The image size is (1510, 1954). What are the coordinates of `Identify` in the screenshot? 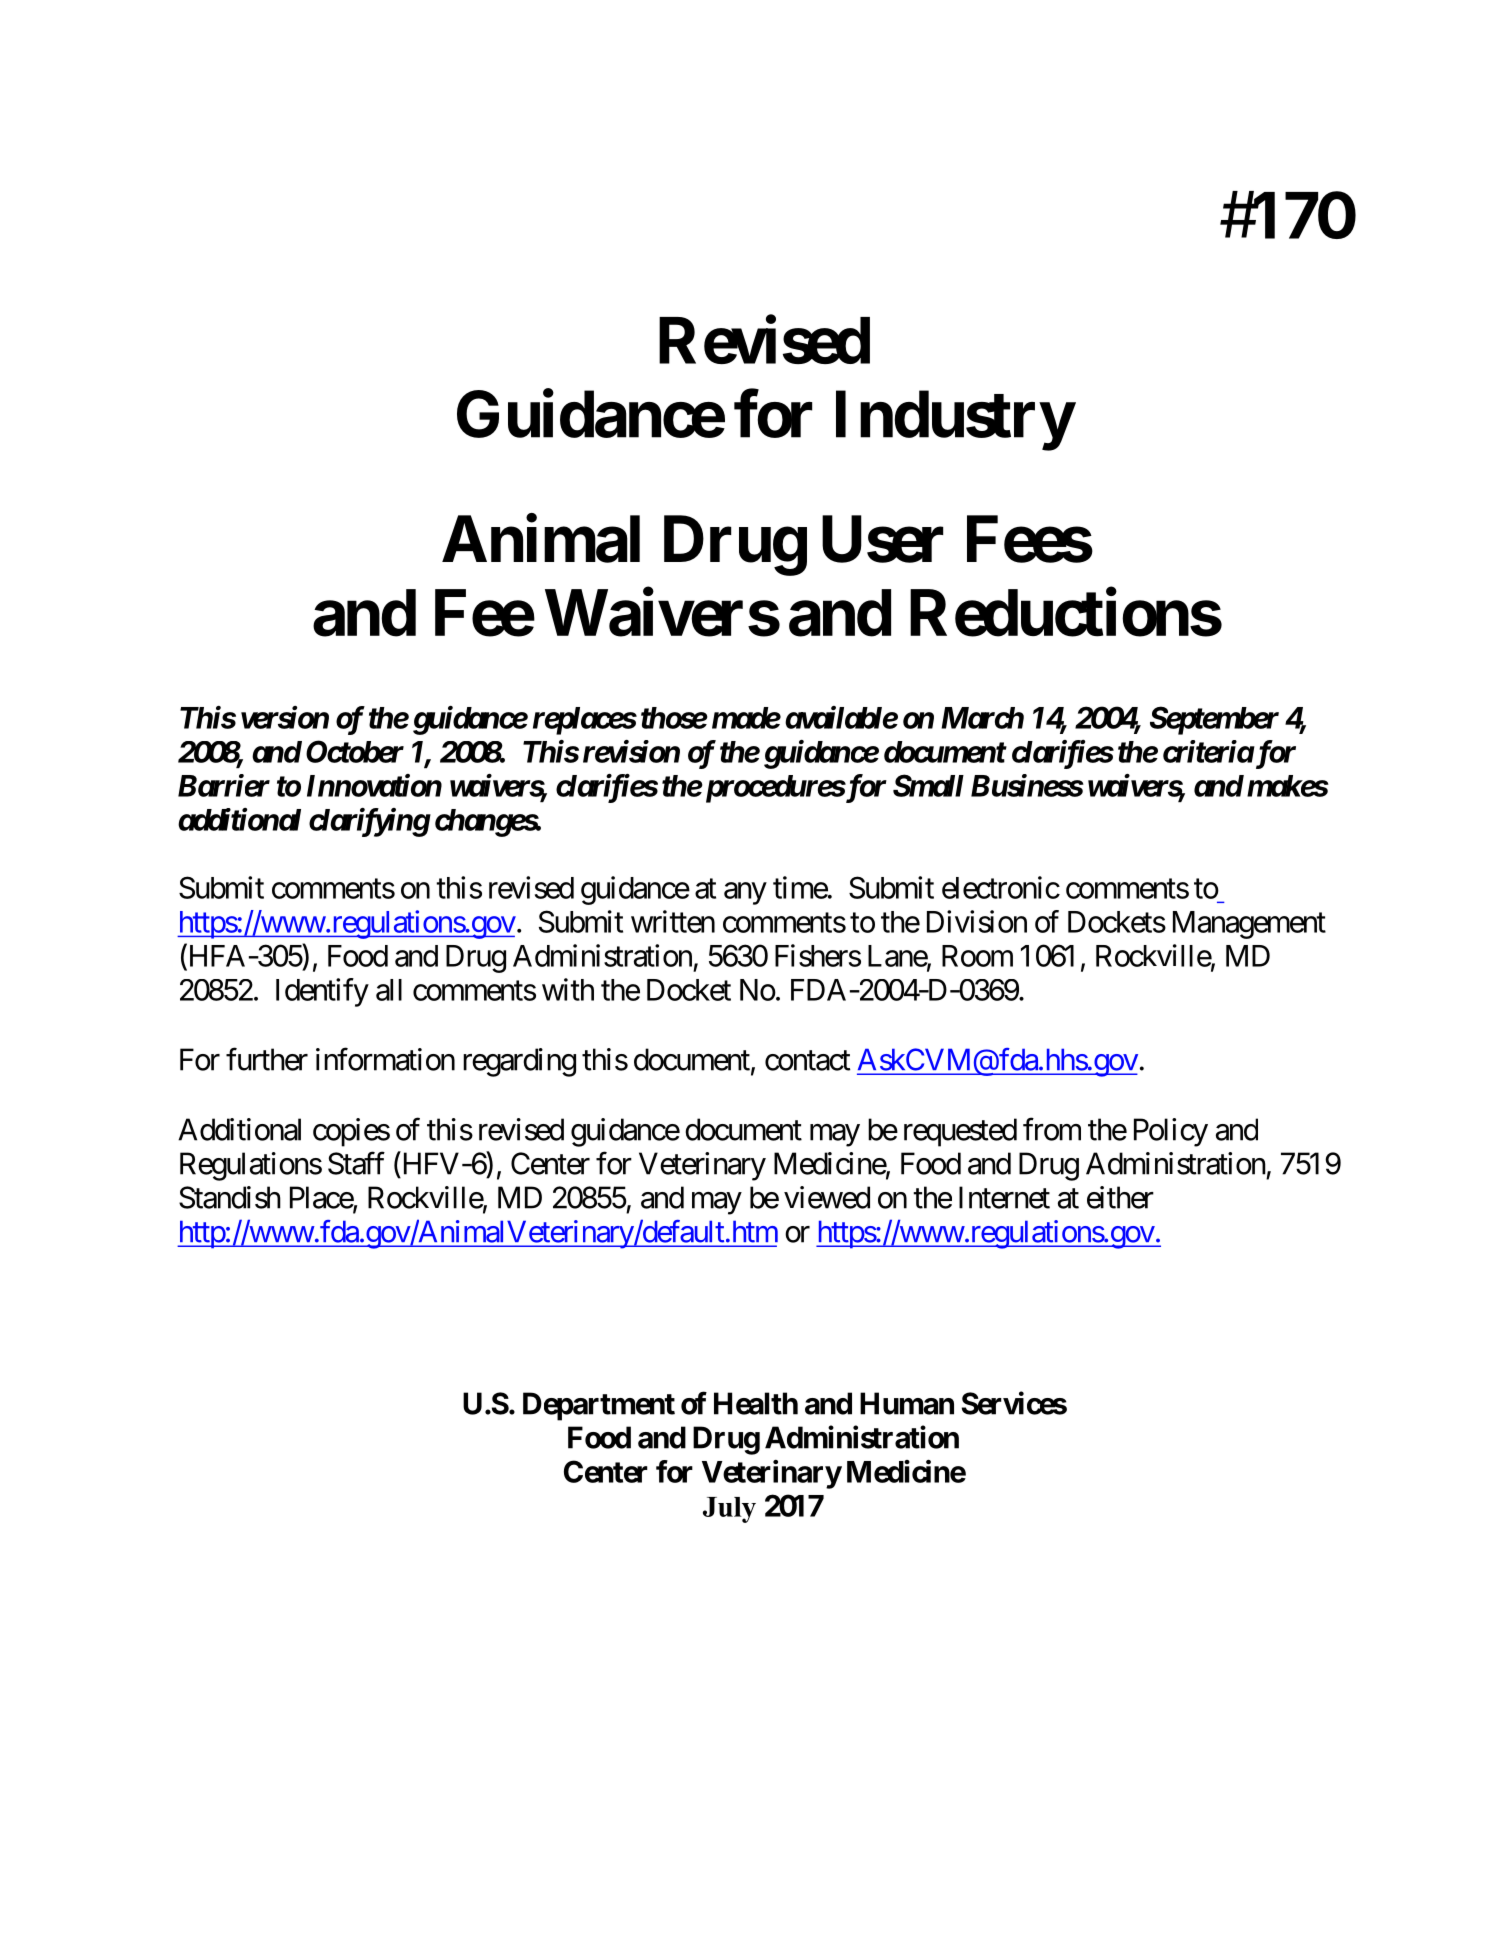 It's located at (322, 992).
